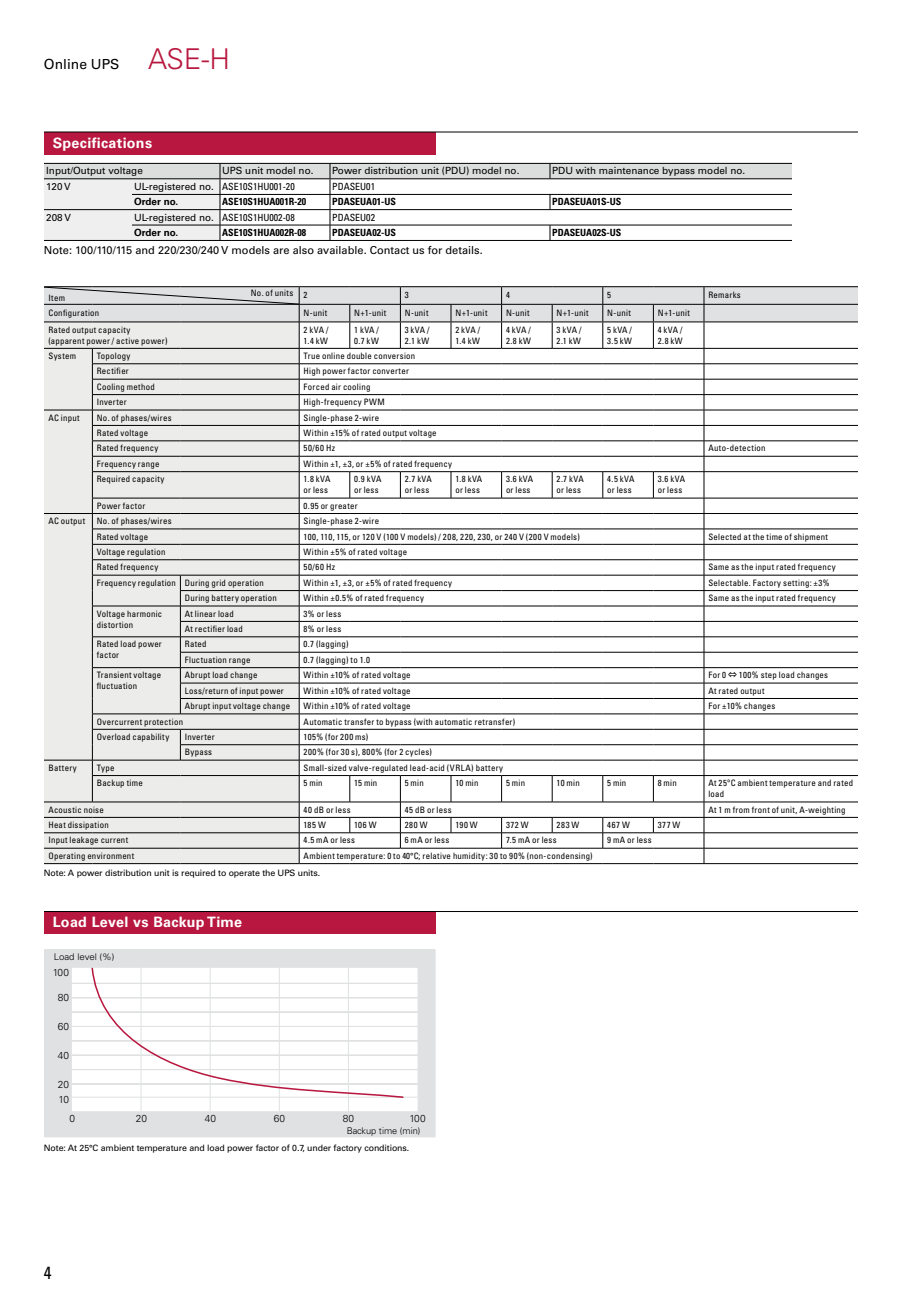 This image has width=924, height=1308. Describe the element at coordinates (319, 1148) in the image. I see `under` at that location.
